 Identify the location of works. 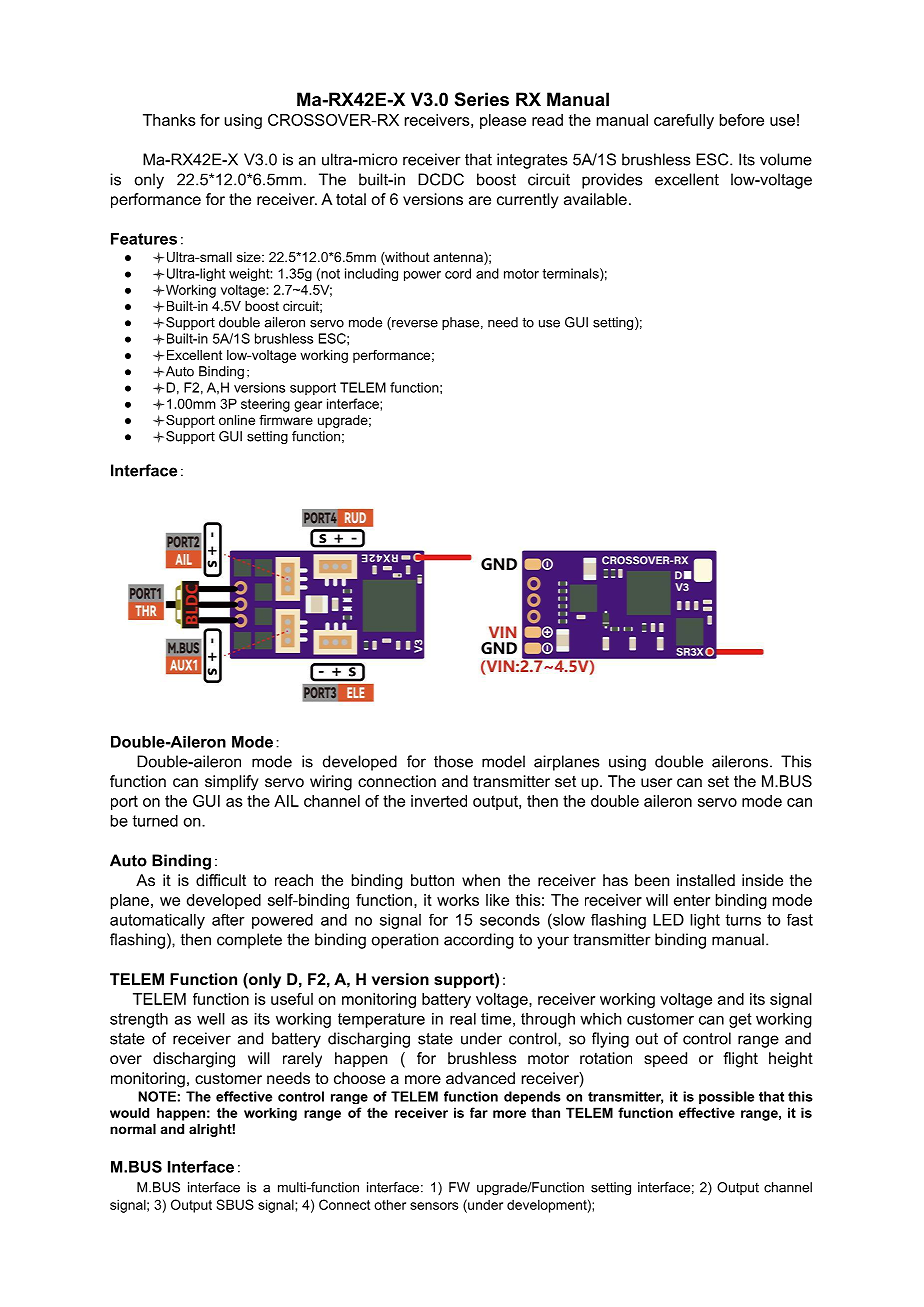
(458, 900).
